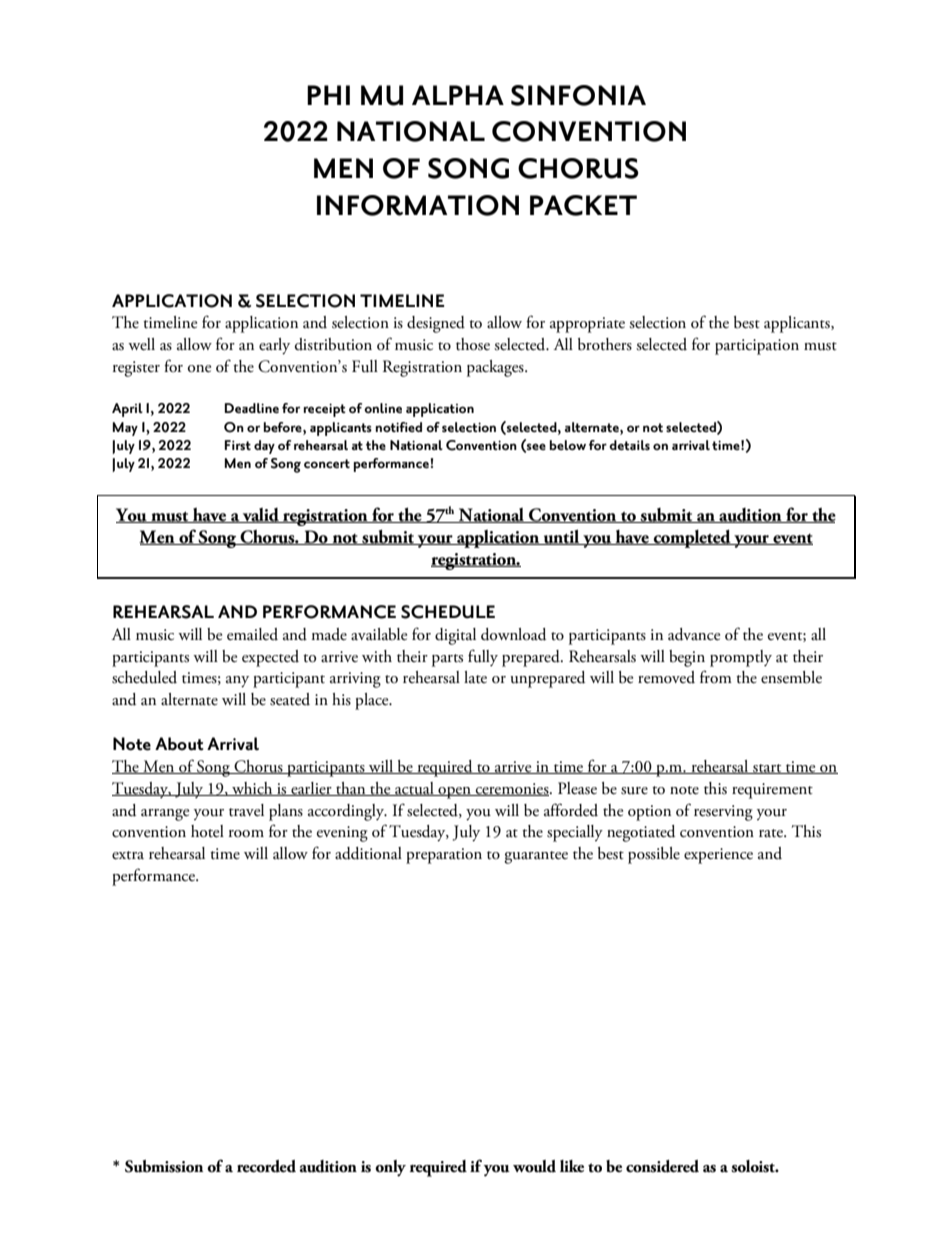 This screenshot has width=952, height=1233. What do you see at coordinates (718, 856) in the screenshot?
I see `experience` at bounding box center [718, 856].
